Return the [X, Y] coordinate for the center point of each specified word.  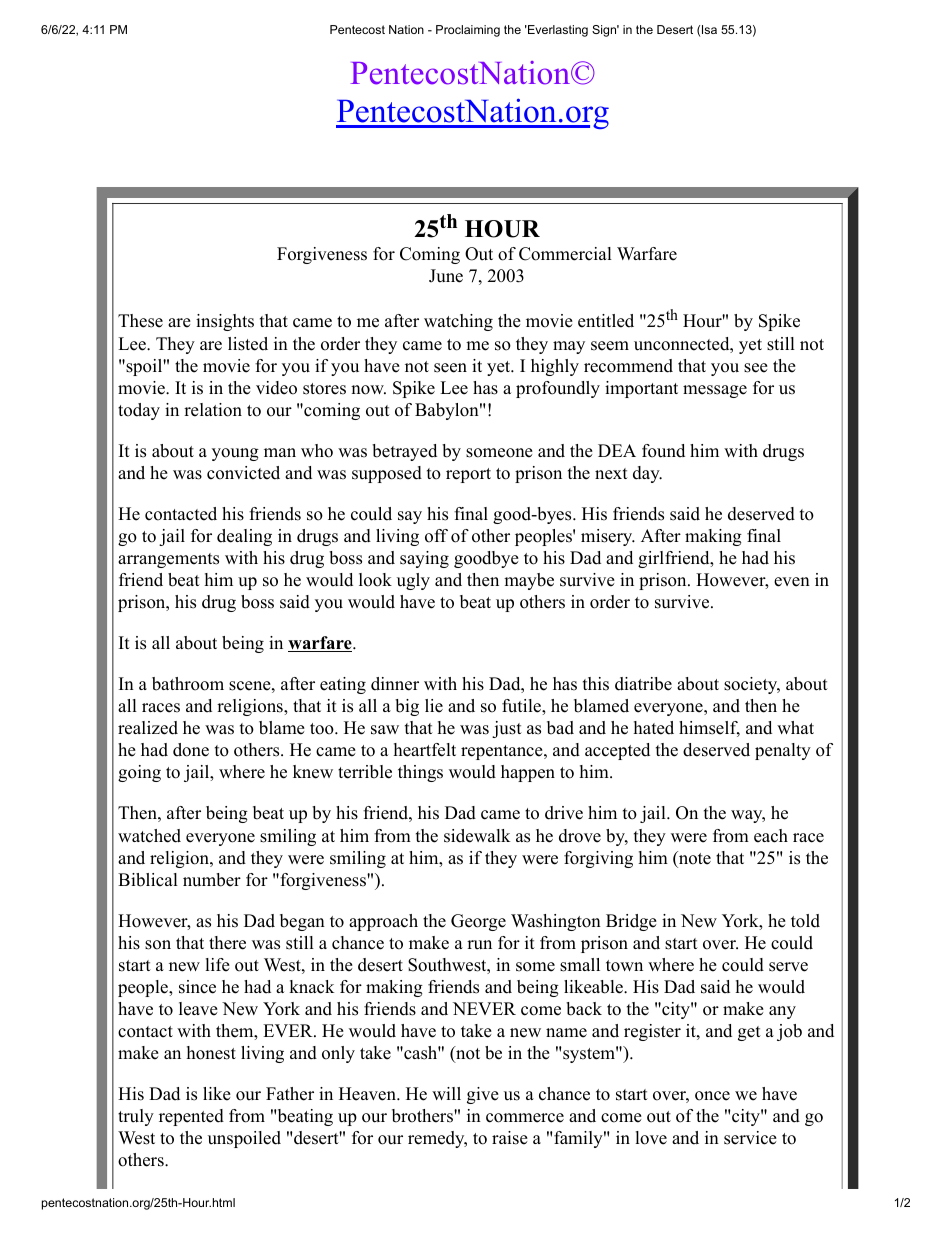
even [792, 582]
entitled [606, 321]
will [446, 1093]
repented [191, 1117]
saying [424, 559]
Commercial [565, 254]
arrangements [168, 560]
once [712, 1096]
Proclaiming [468, 31]
